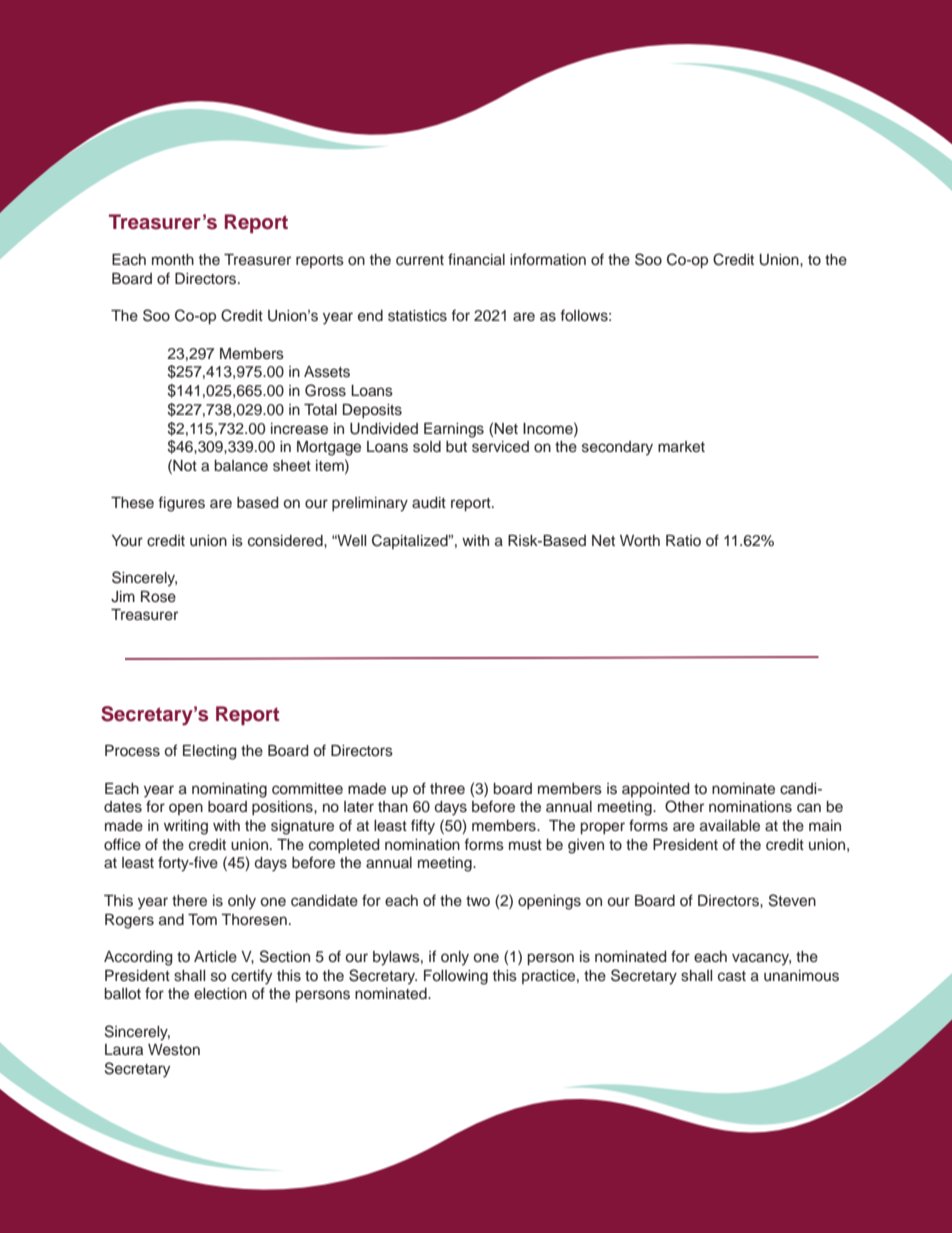  I want to click on there, so click(189, 901).
